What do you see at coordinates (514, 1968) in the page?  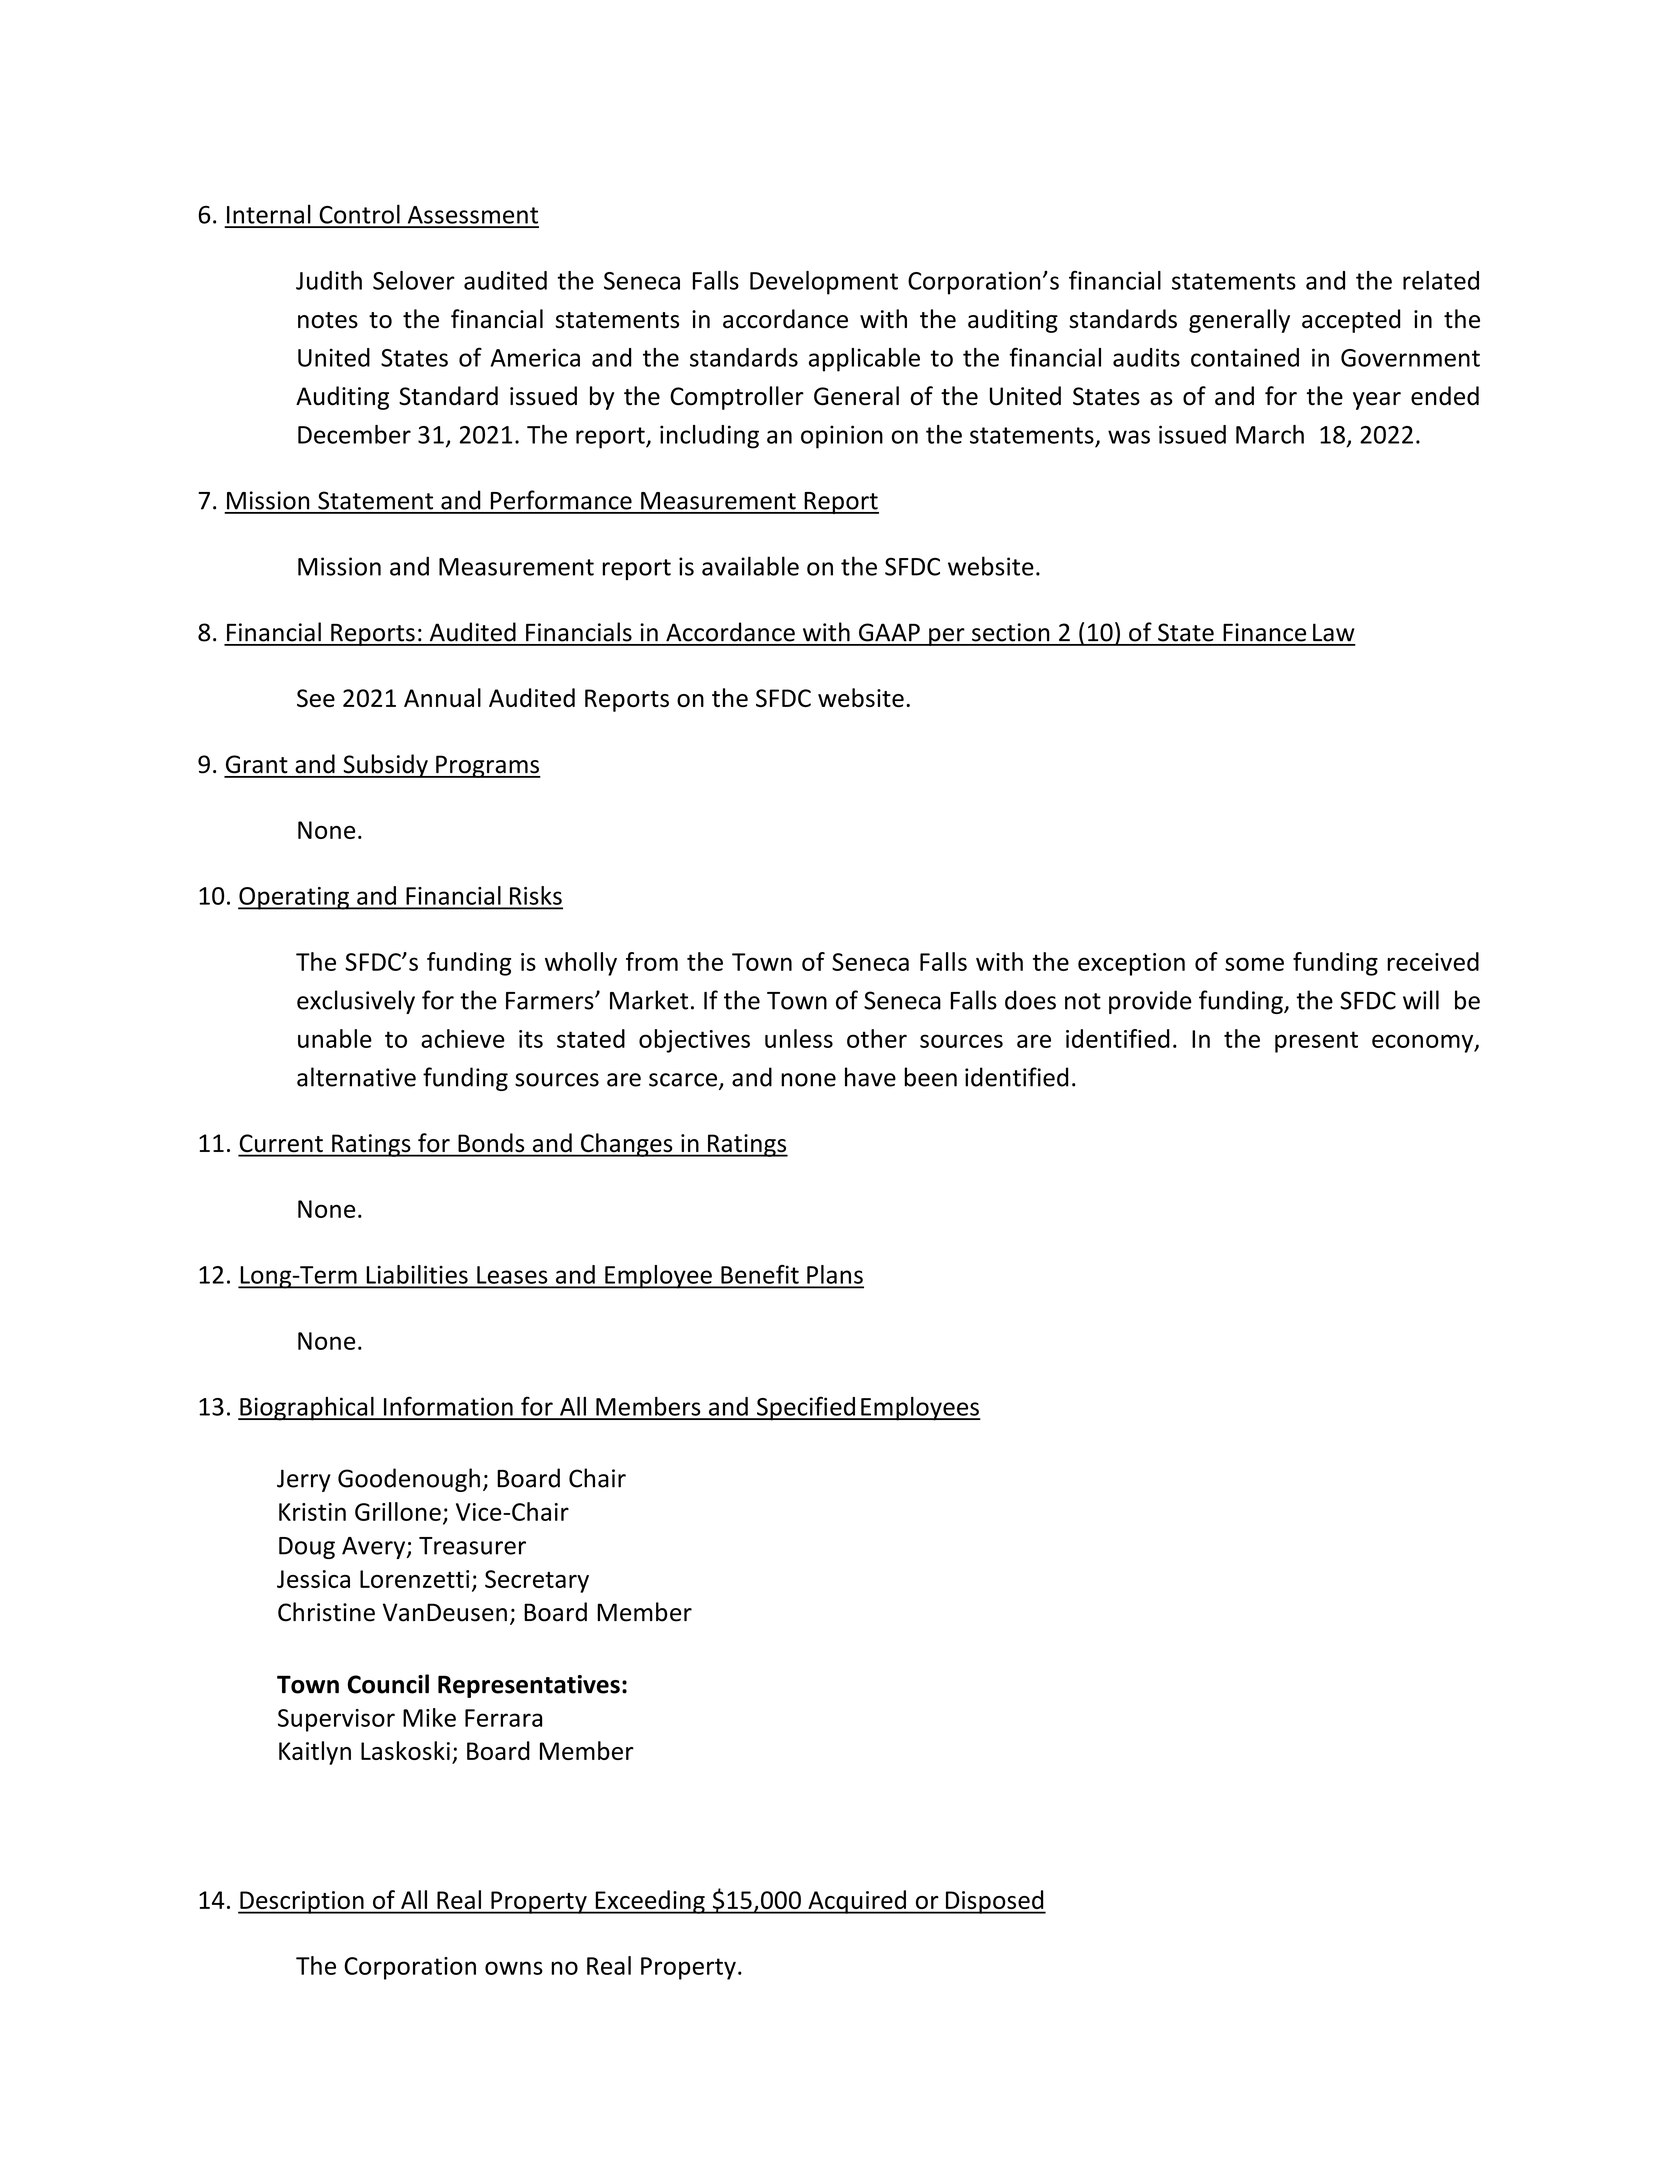 I see `owns` at bounding box center [514, 1968].
